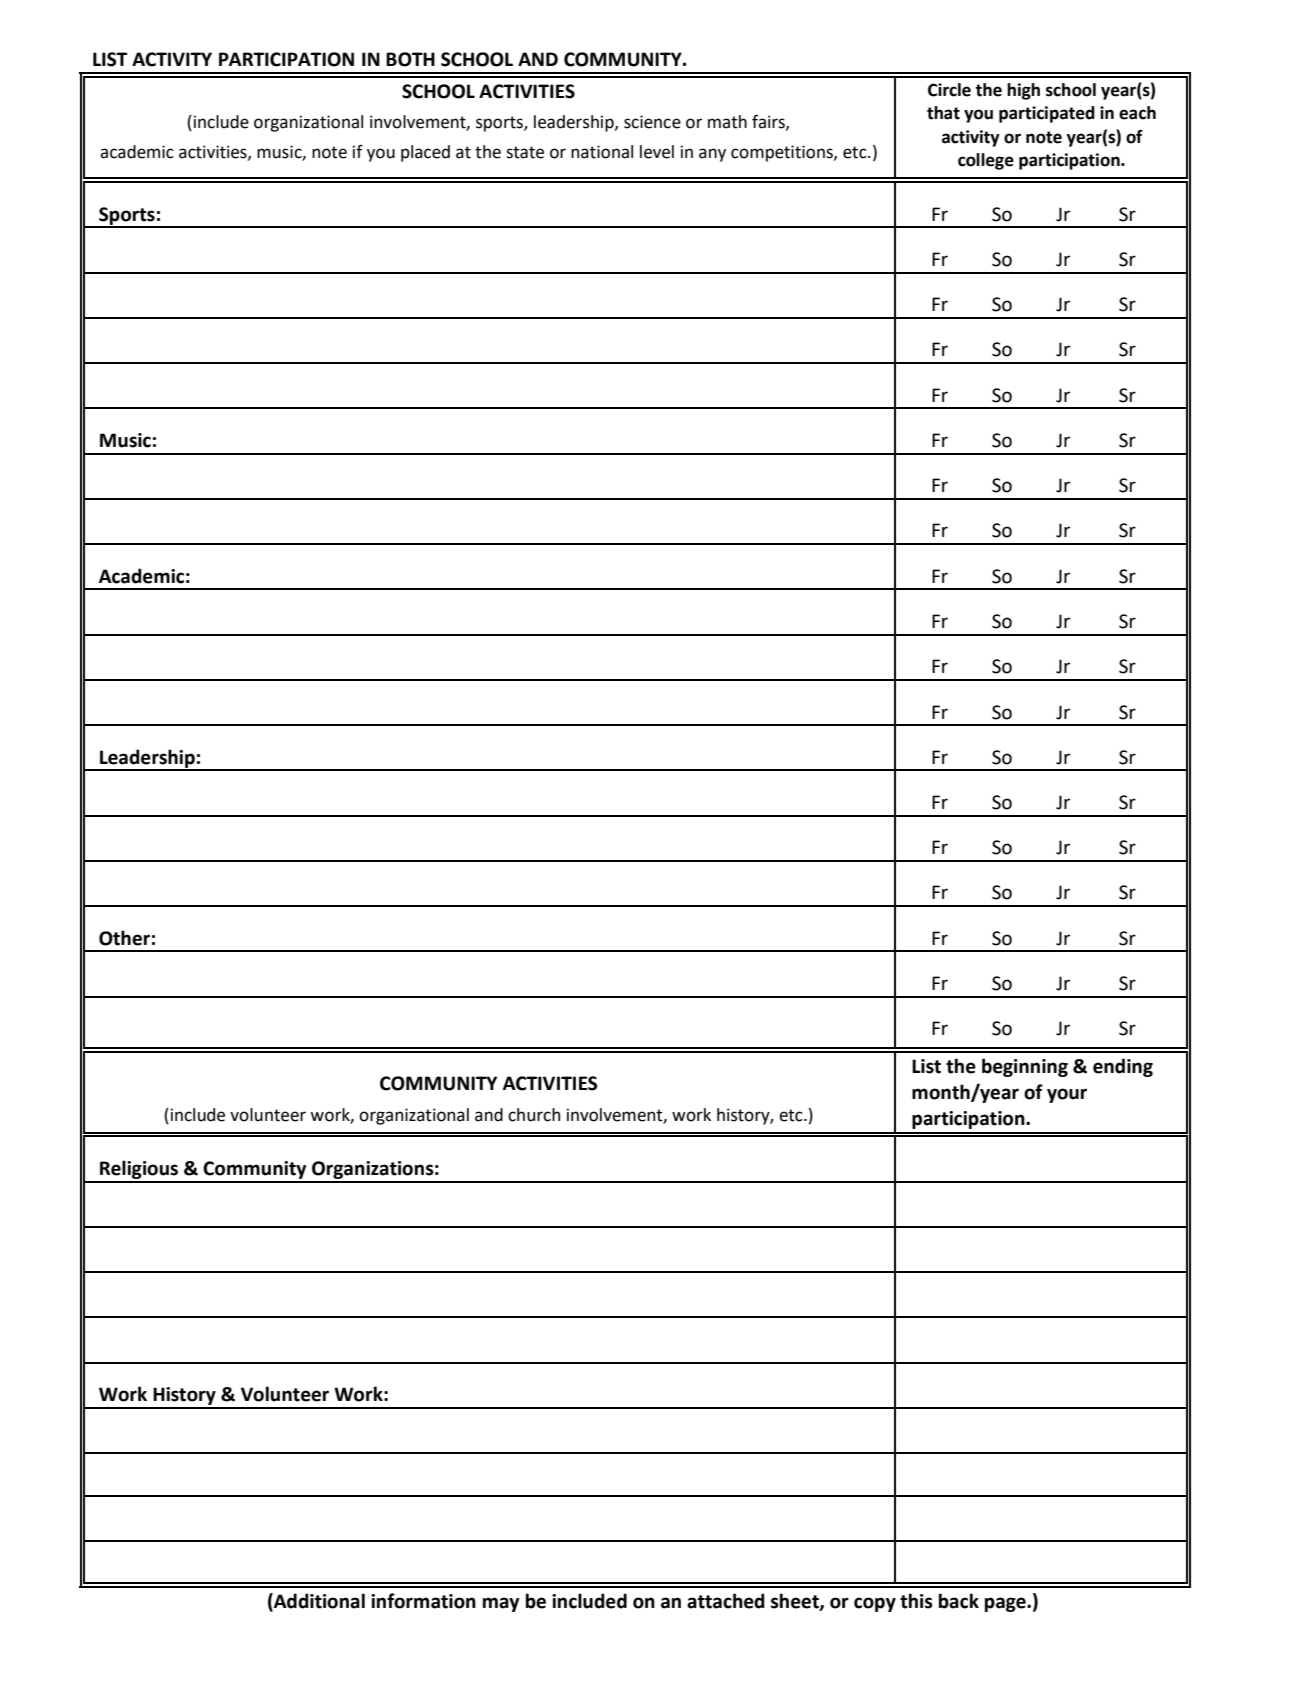  What do you see at coordinates (727, 122) in the screenshot?
I see `math` at bounding box center [727, 122].
